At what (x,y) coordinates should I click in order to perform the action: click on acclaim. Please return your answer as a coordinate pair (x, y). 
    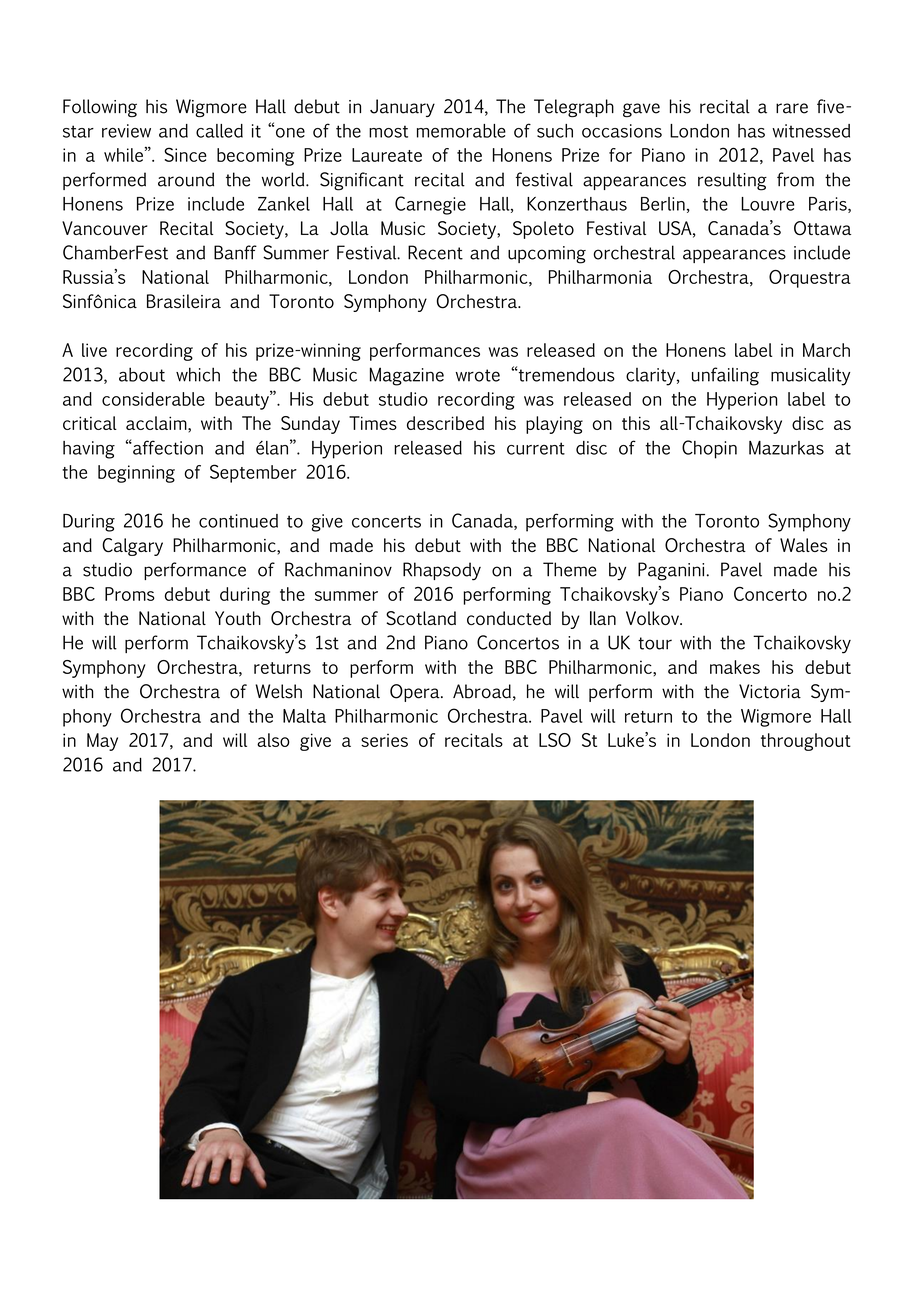
    Looking at the image, I should click on (157, 423).
